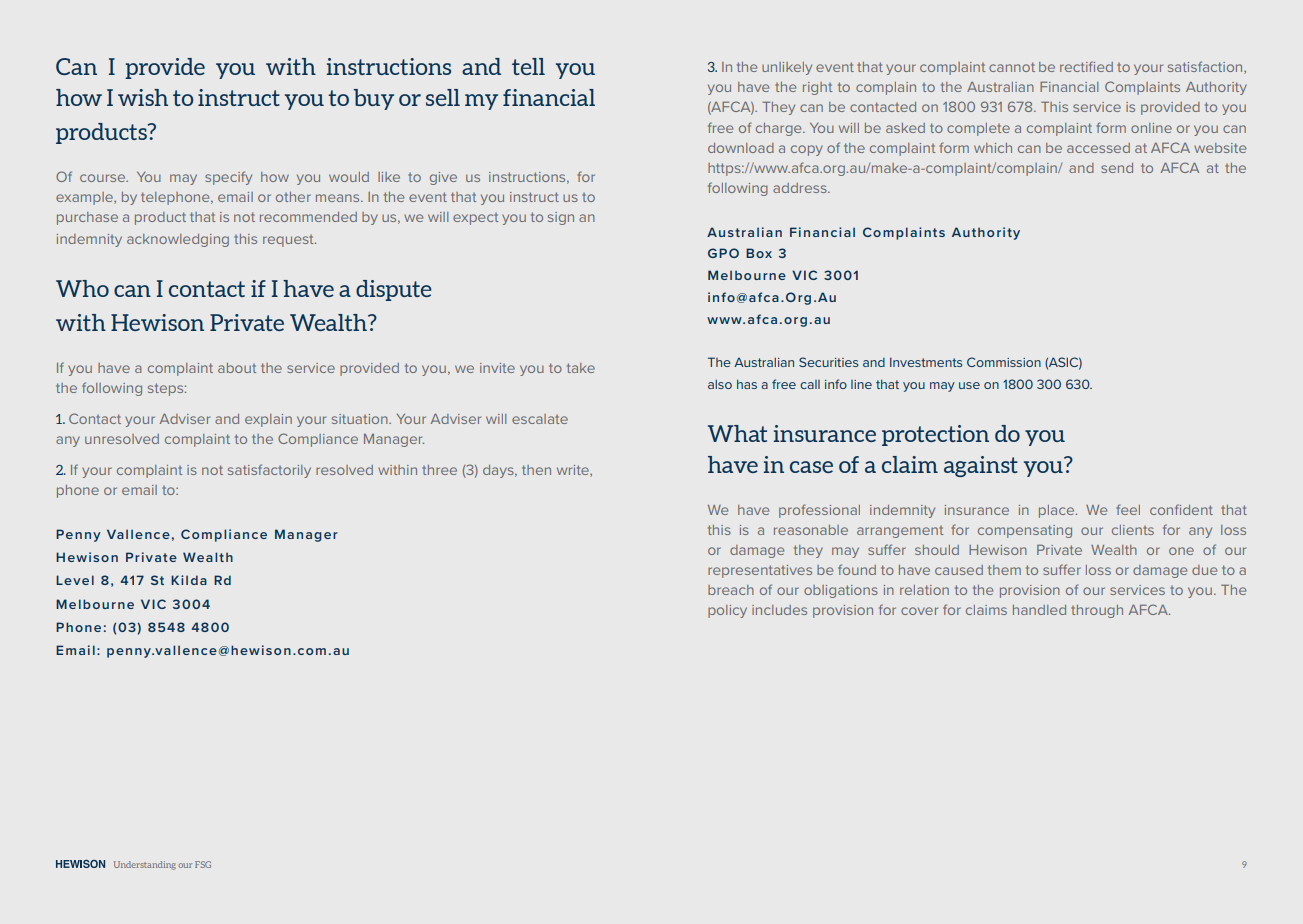  What do you see at coordinates (720, 384) in the screenshot?
I see `also` at bounding box center [720, 384].
